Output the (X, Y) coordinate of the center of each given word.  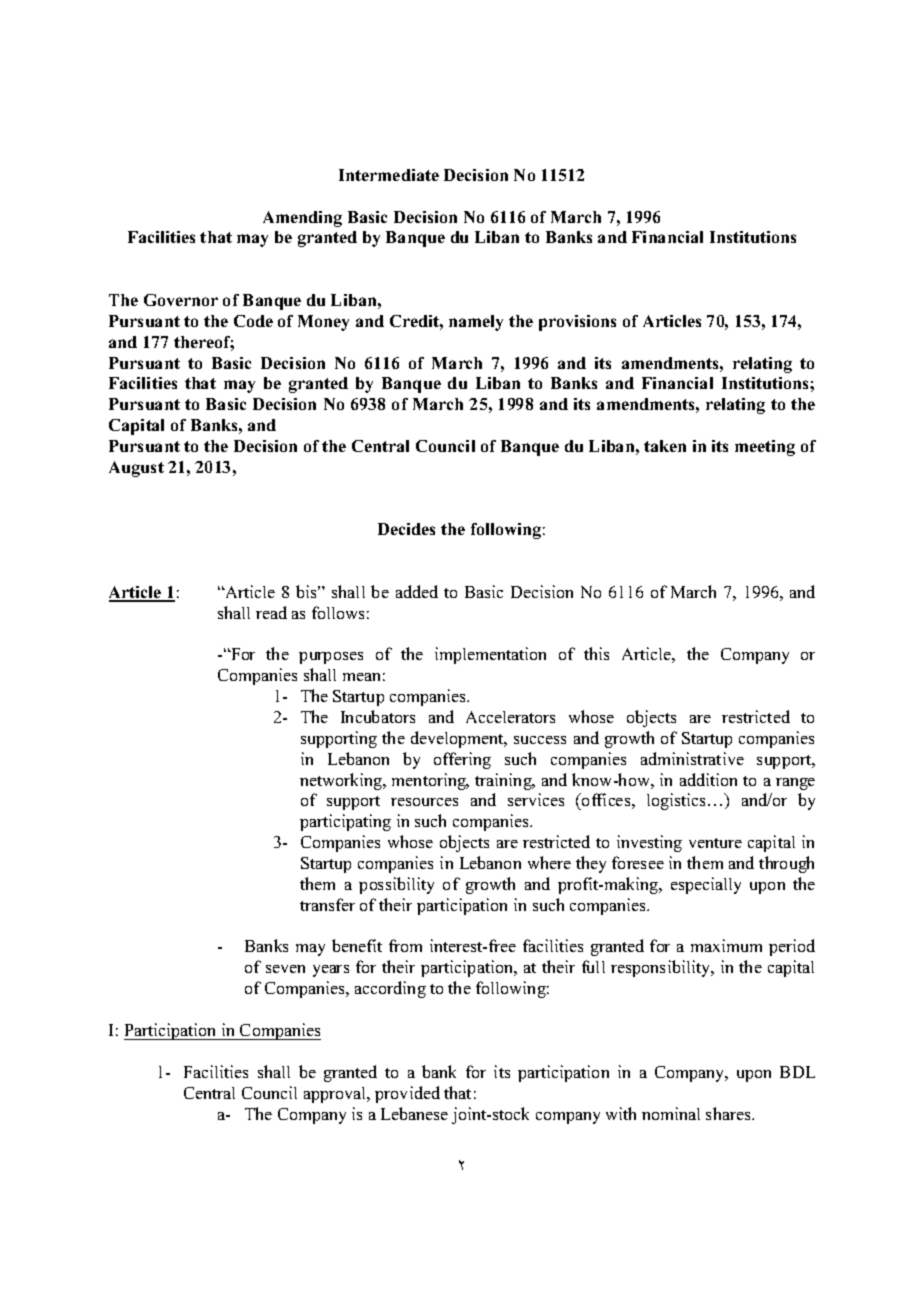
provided (407, 1094)
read (271, 612)
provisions (577, 323)
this (596, 653)
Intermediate (389, 175)
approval (336, 1095)
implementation (490, 655)
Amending (302, 219)
